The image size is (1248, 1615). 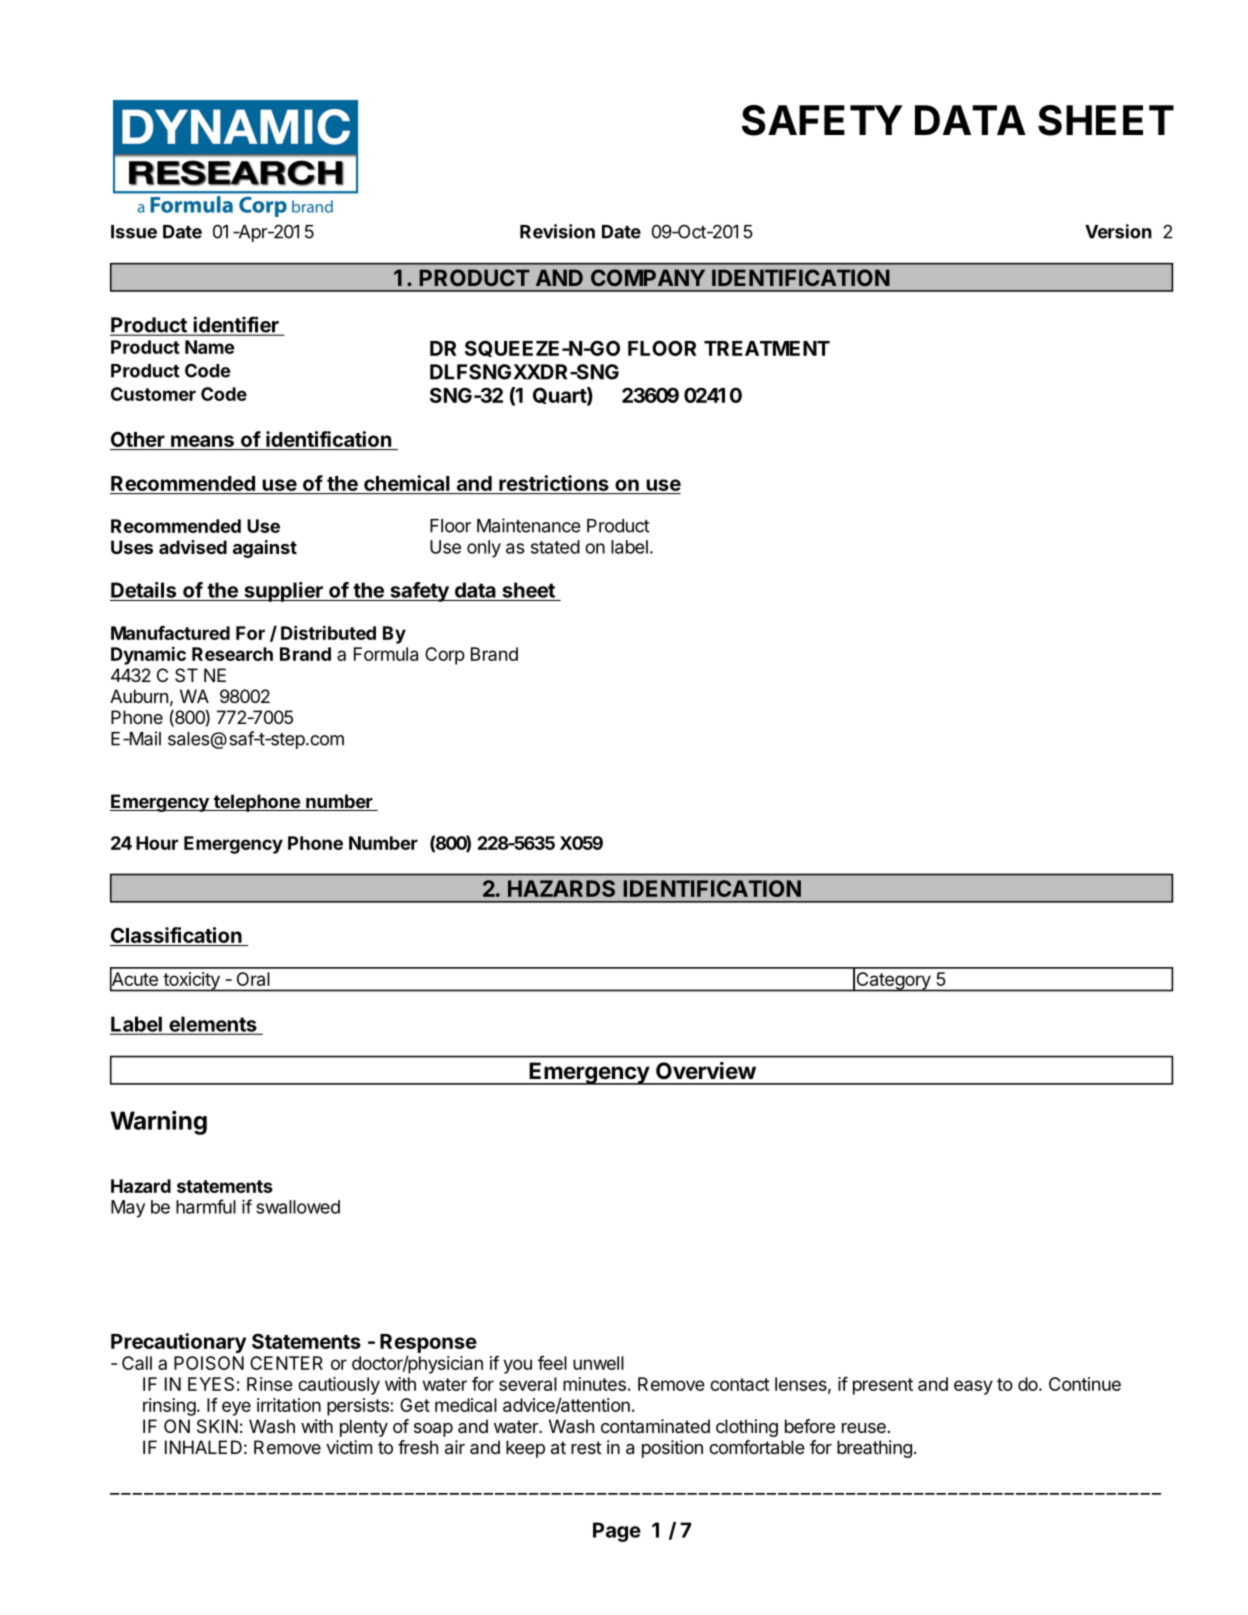 What do you see at coordinates (648, 277) in the page?
I see `COMPANY` at bounding box center [648, 277].
